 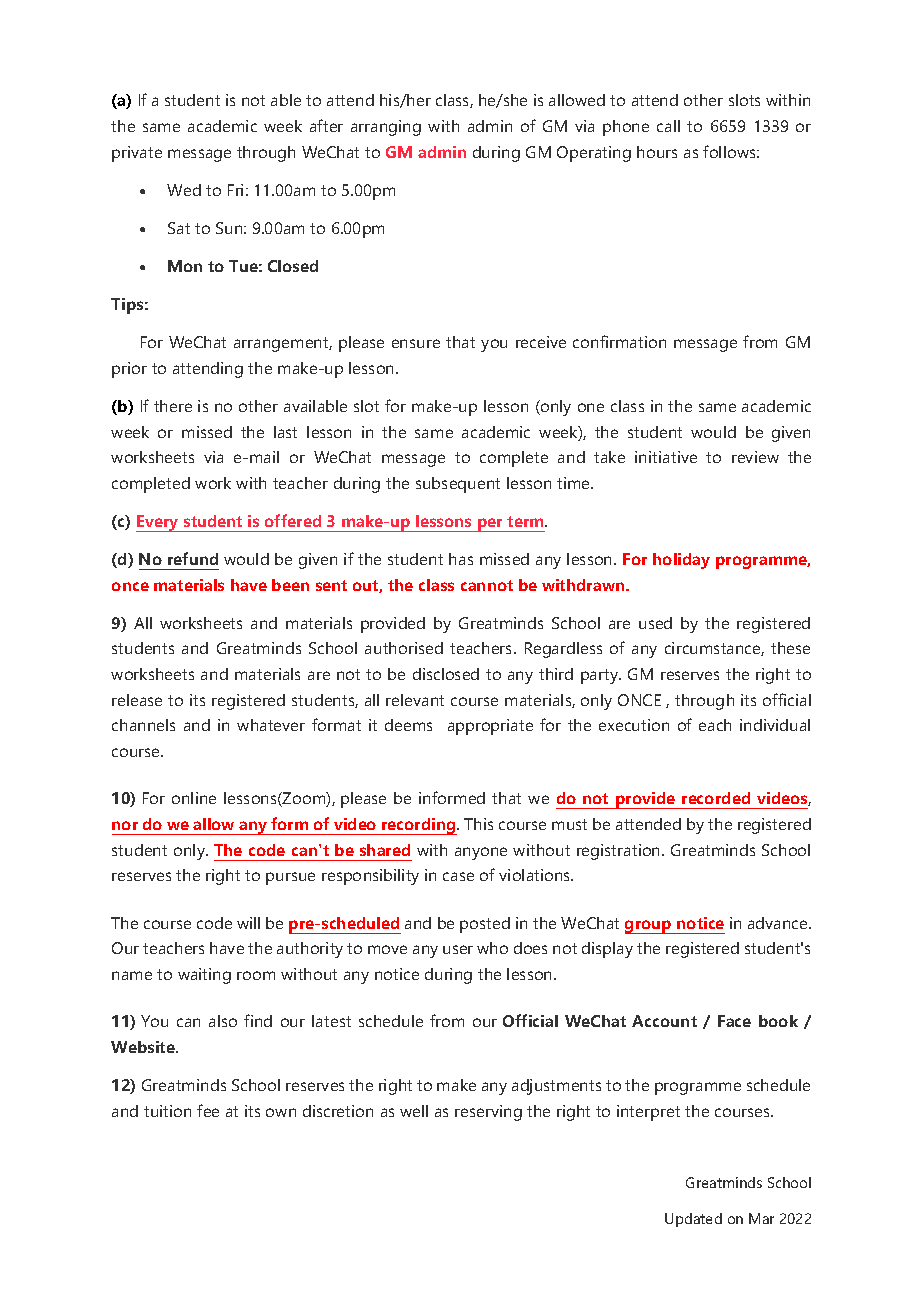 What do you see at coordinates (248, 923) in the document?
I see `will` at bounding box center [248, 923].
